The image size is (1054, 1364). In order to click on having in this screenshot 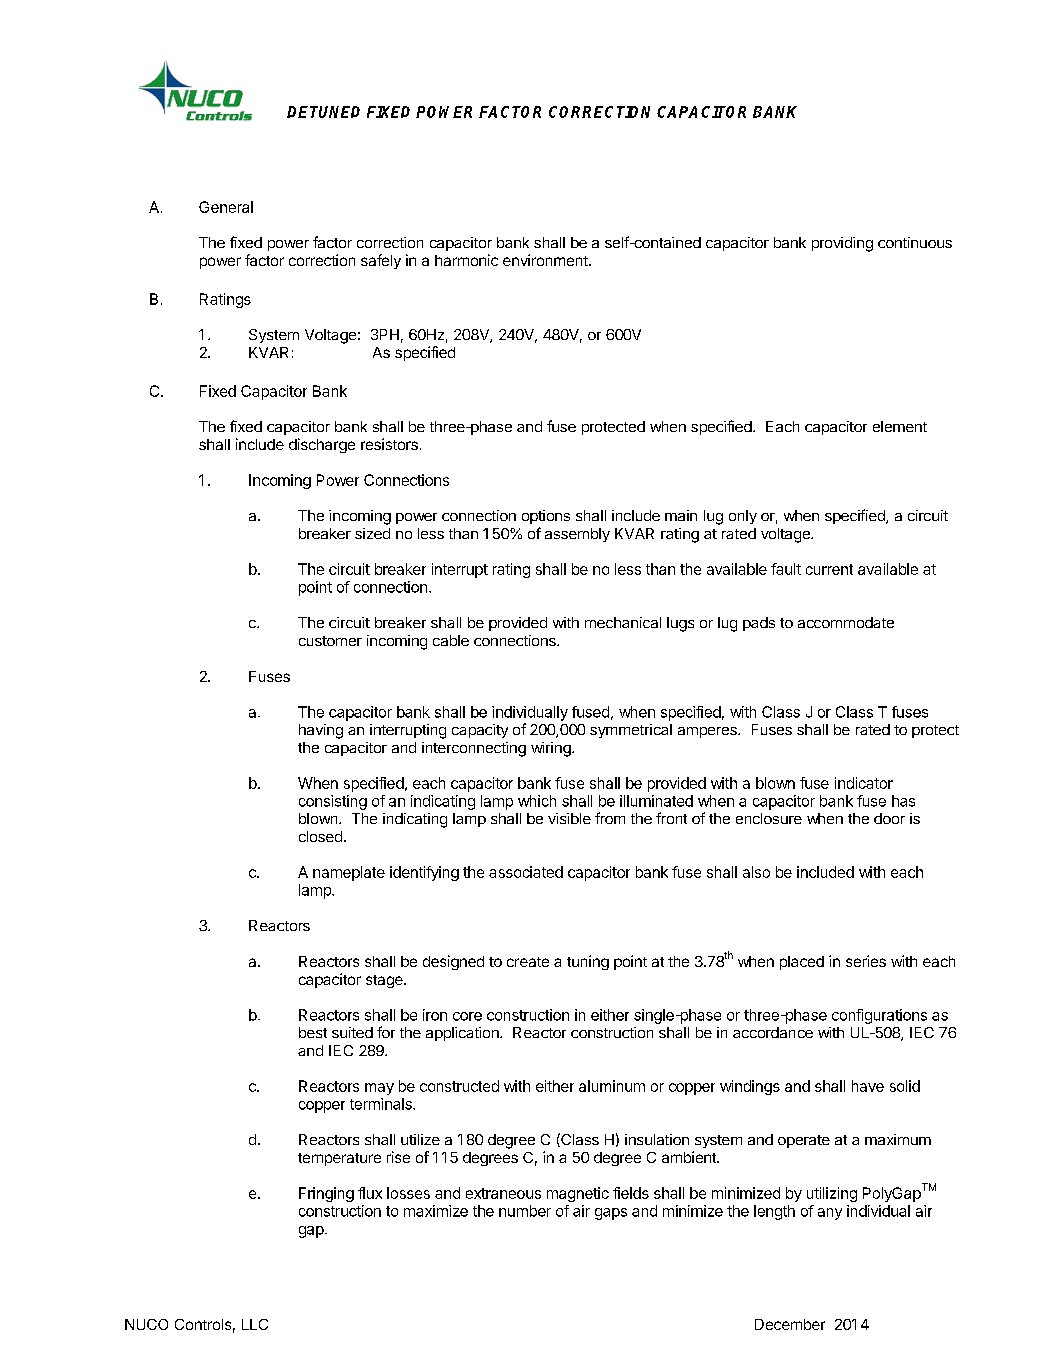, I will do `click(321, 731)`.
